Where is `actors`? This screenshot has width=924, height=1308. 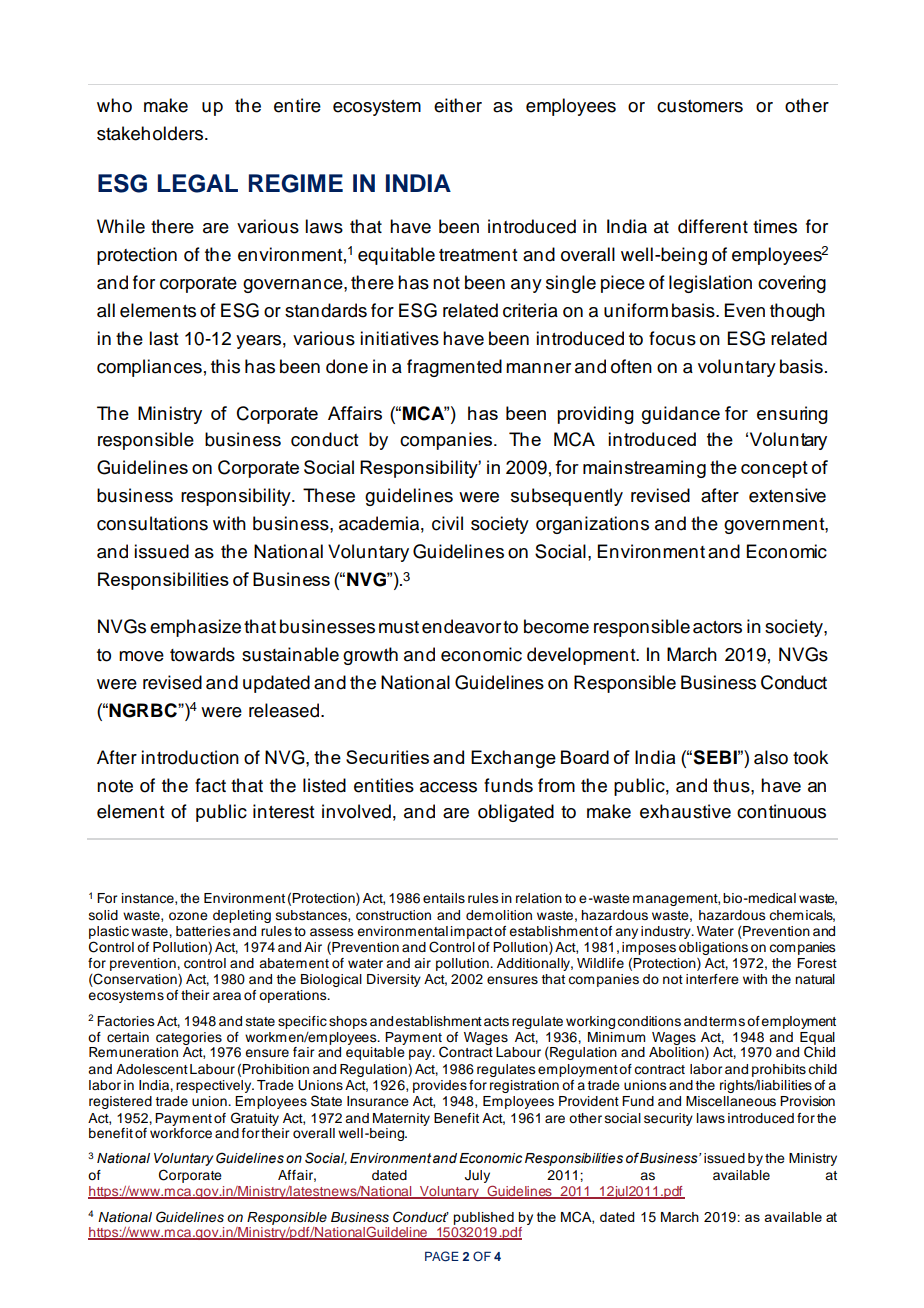
actors is located at coordinates (717, 627).
